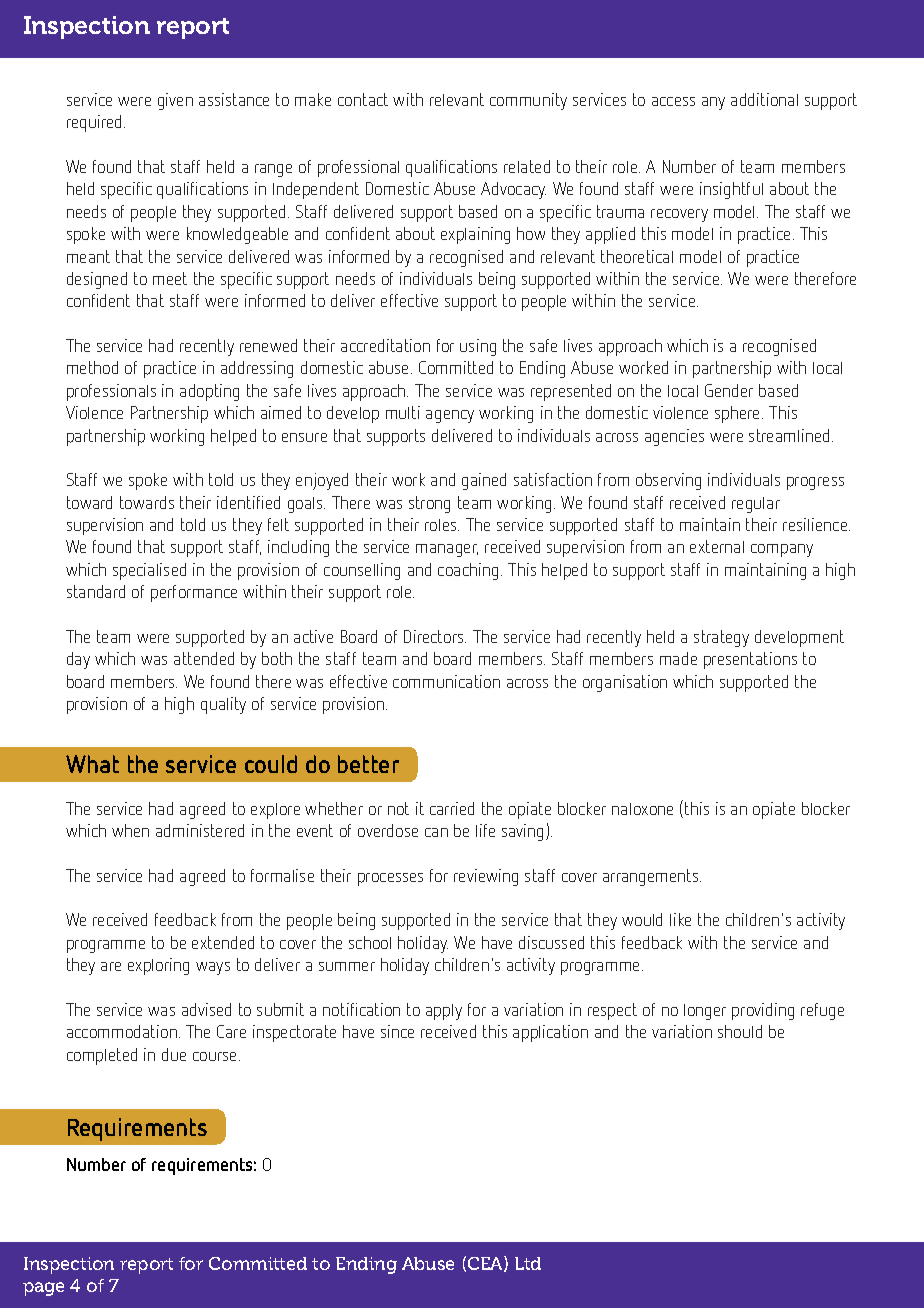 This document has height=1308, width=924. What do you see at coordinates (756, 505) in the document?
I see `regular` at bounding box center [756, 505].
